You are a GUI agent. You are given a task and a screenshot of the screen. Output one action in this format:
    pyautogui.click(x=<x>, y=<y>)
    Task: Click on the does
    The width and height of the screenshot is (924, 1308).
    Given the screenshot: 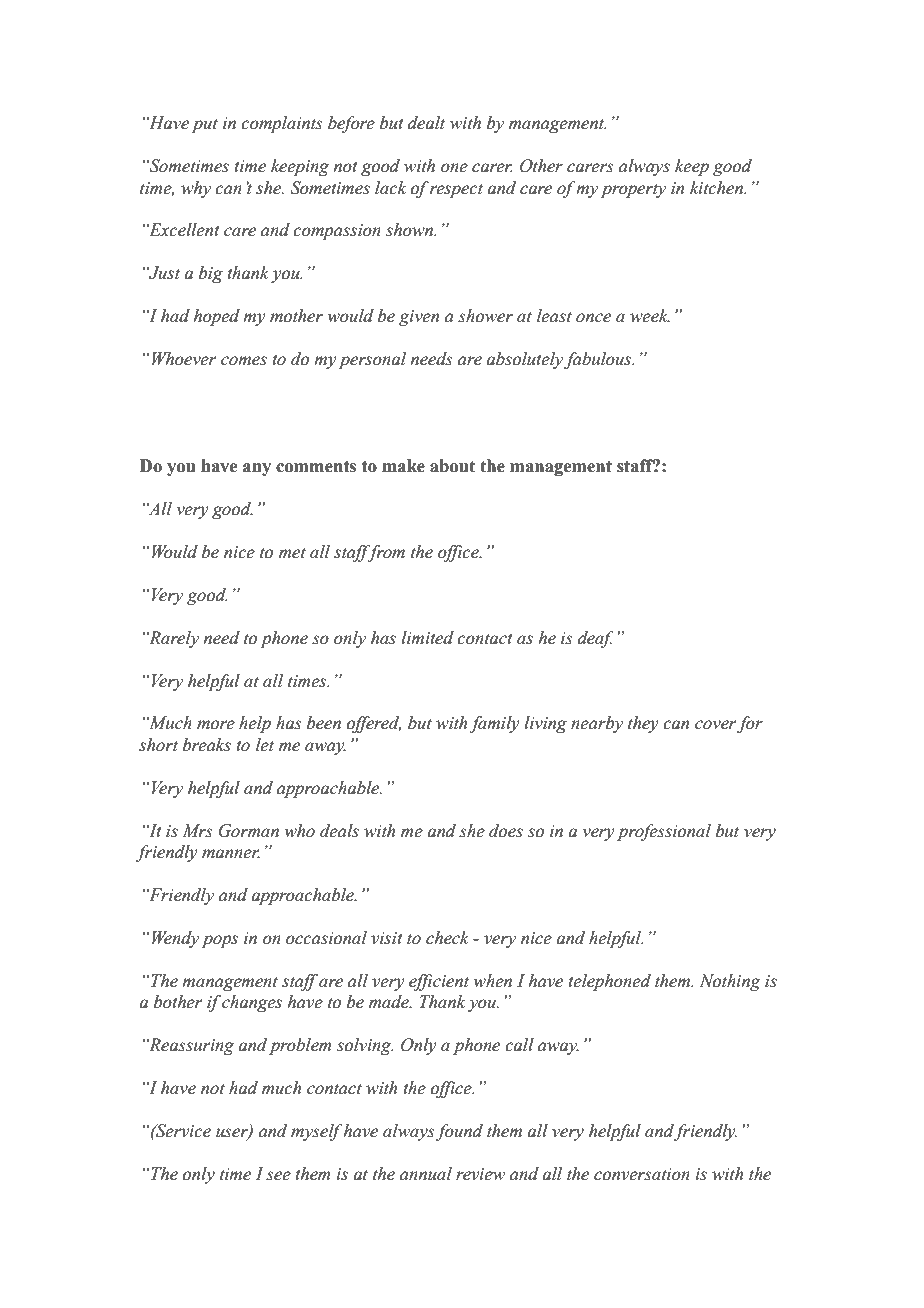 What is the action you would take?
    pyautogui.click(x=506, y=831)
